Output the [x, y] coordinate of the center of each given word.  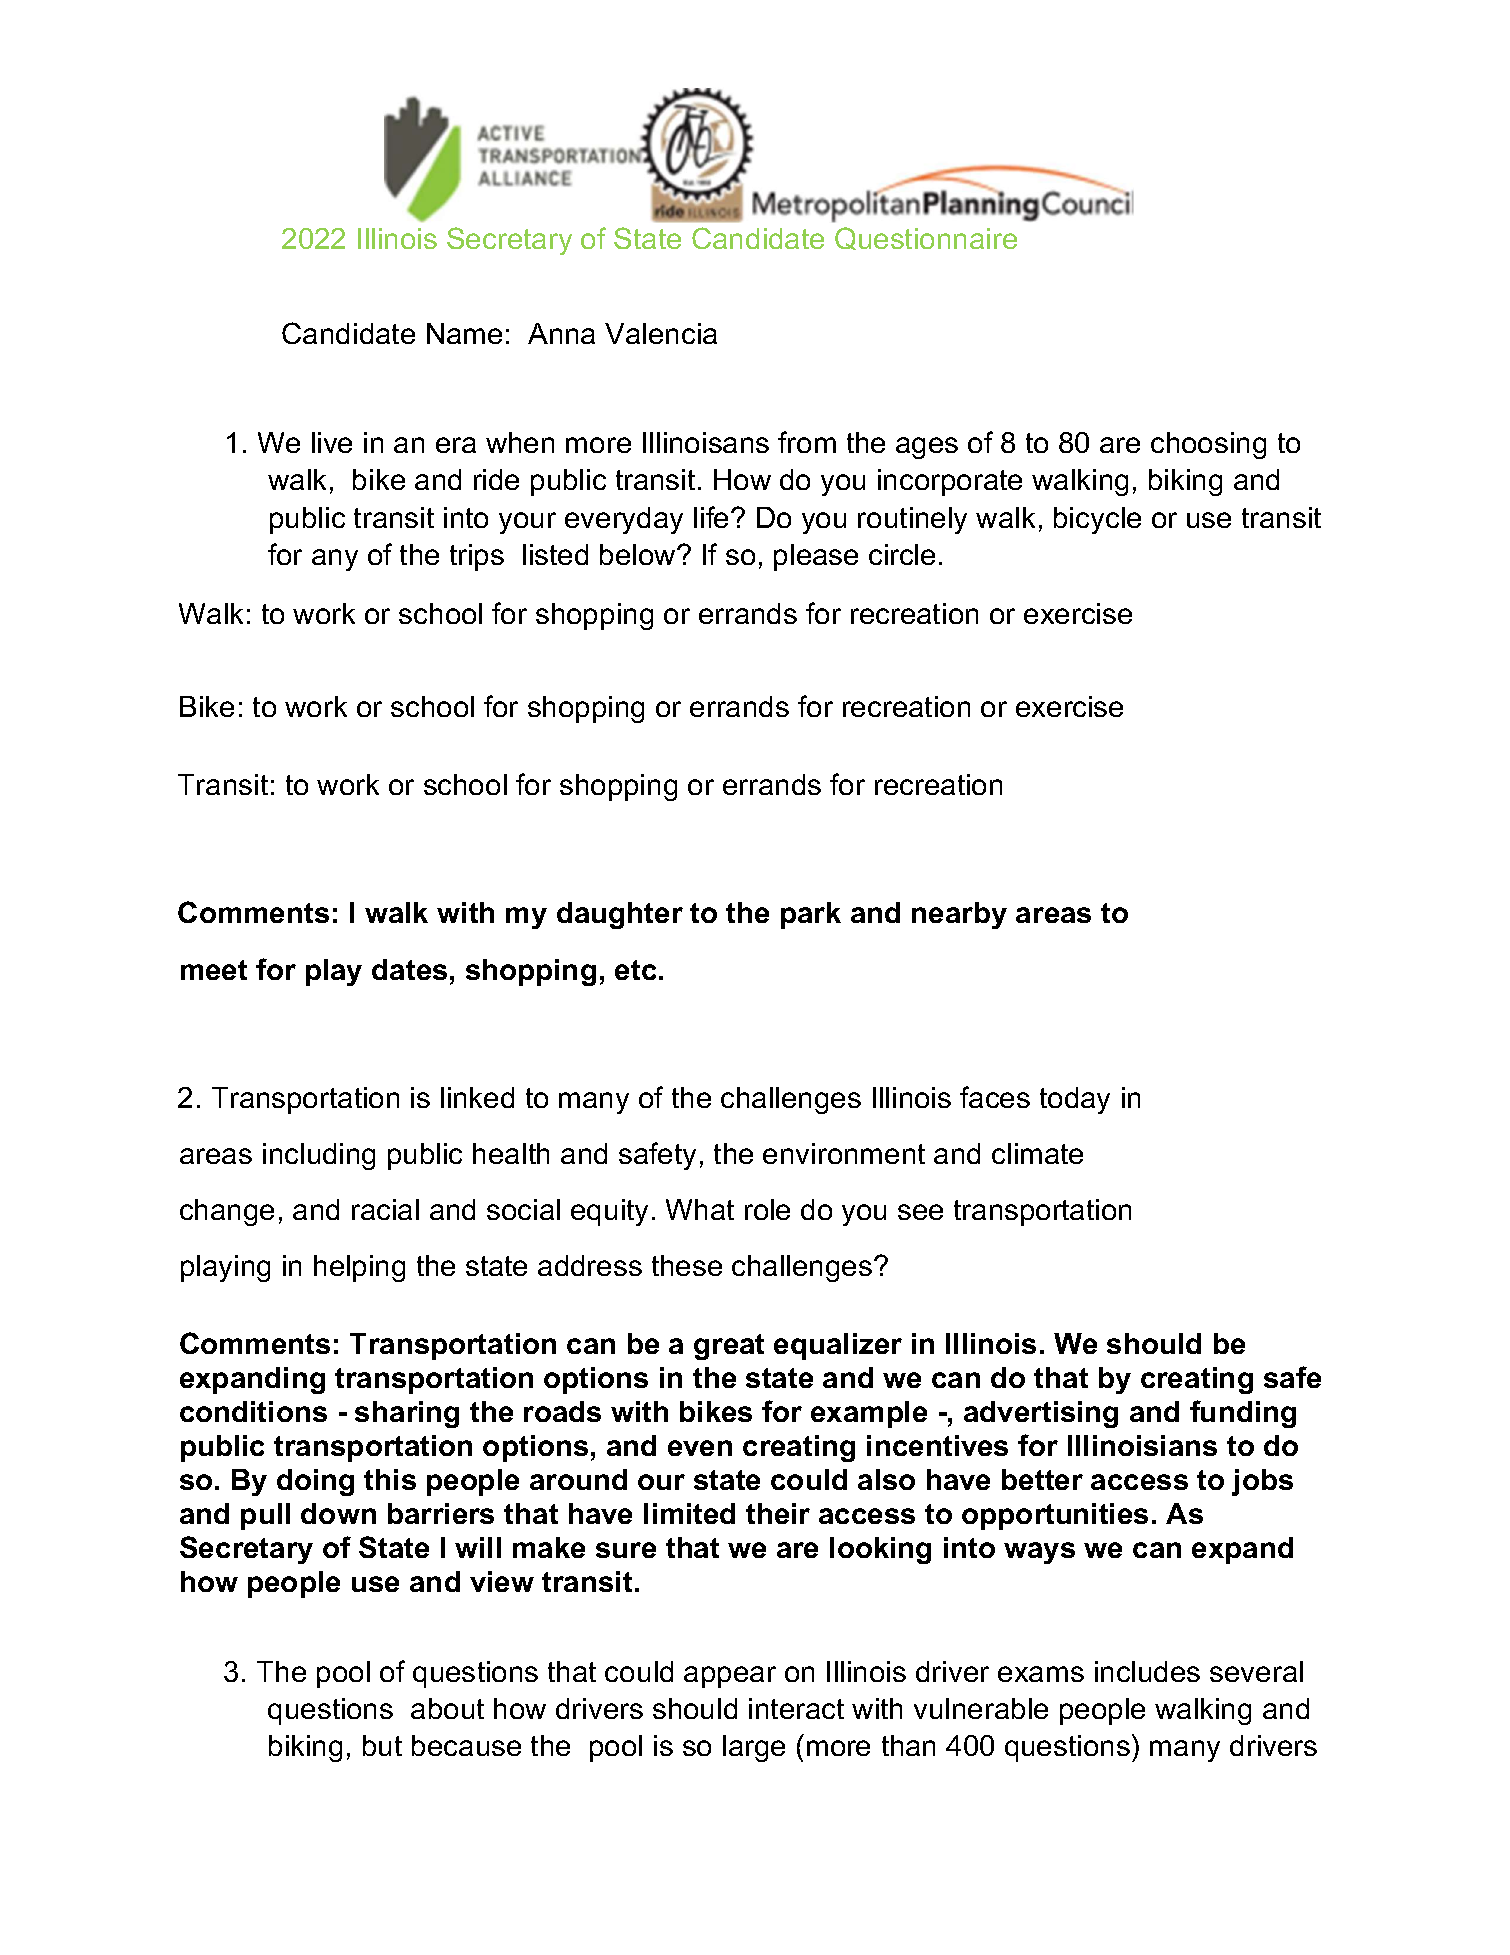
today [1075, 1100]
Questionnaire [926, 238]
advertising [1041, 1414]
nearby [959, 915]
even [700, 1448]
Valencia [661, 333]
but [382, 1745]
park [811, 915]
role [767, 1209]
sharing [407, 1414]
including [319, 1156]
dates [409, 969]
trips [477, 557]
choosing [1208, 445]
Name [464, 333]
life [711, 517]
